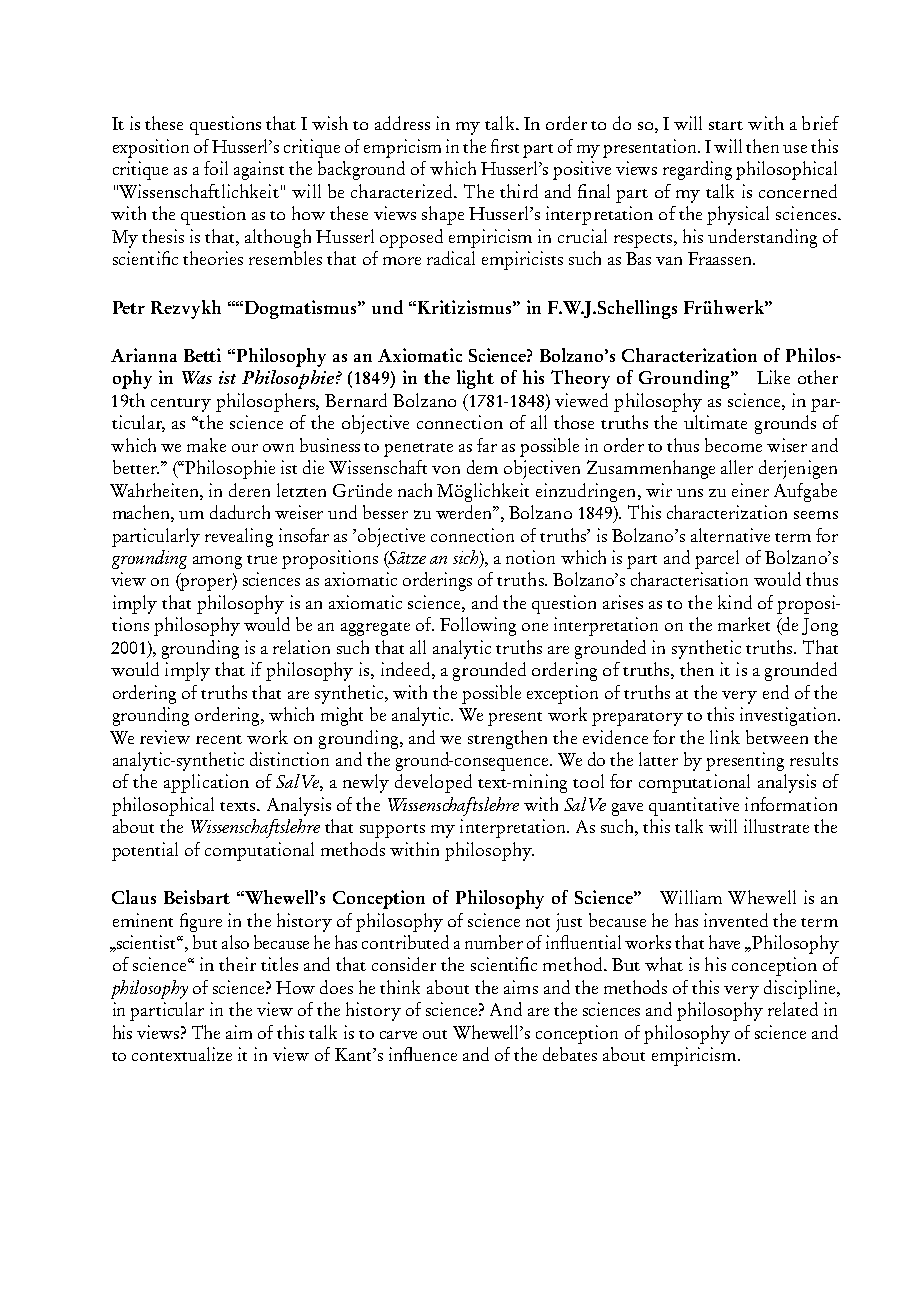 The width and height of the screenshot is (924, 1308). I want to click on first, so click(505, 146).
